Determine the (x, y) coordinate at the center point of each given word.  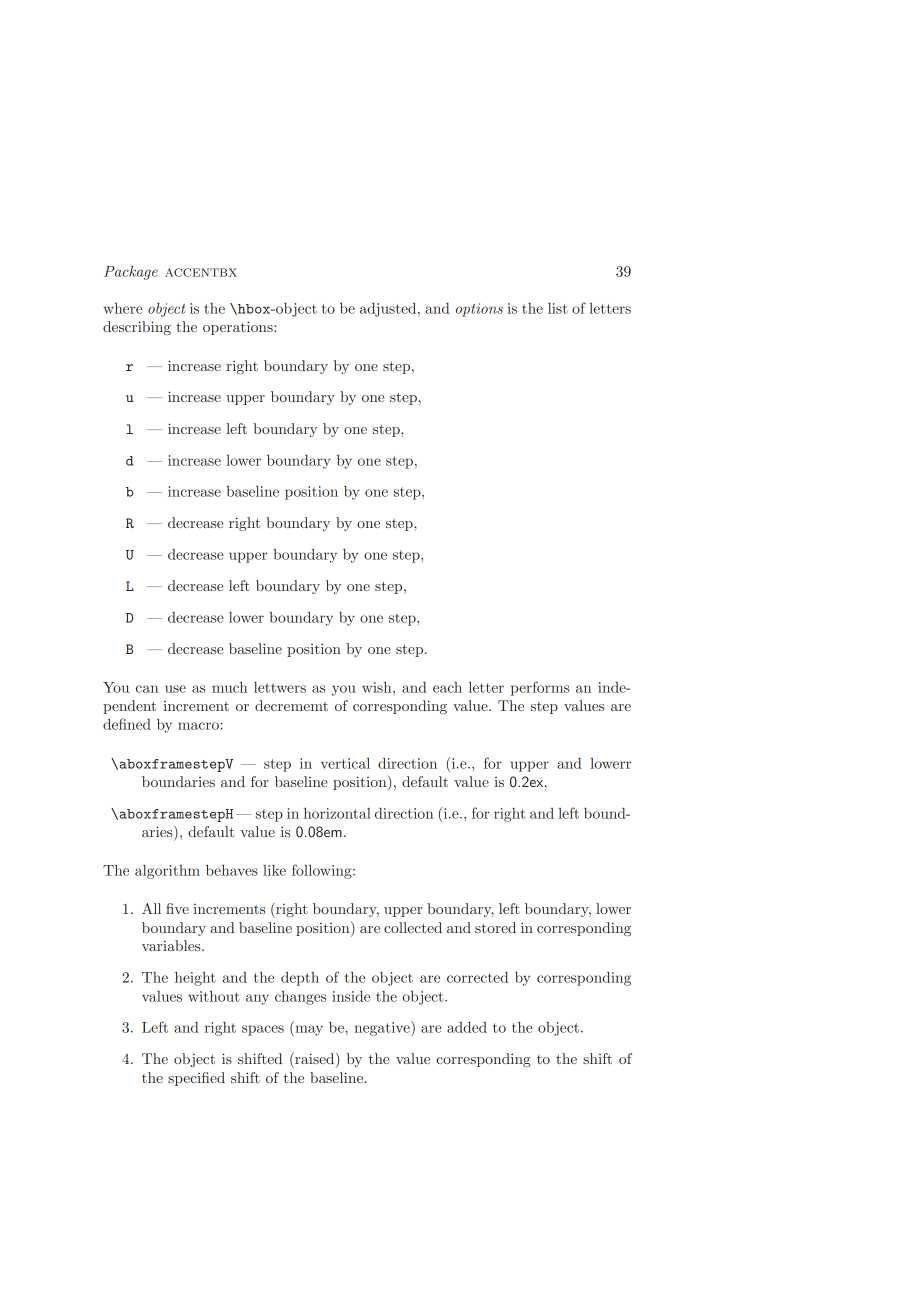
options (479, 310)
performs (540, 688)
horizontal (337, 813)
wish (378, 687)
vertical (345, 763)
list (558, 308)
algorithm (167, 872)
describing (137, 328)
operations (239, 328)
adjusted (389, 310)
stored (495, 927)
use (175, 689)
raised (315, 1059)
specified (196, 1079)
